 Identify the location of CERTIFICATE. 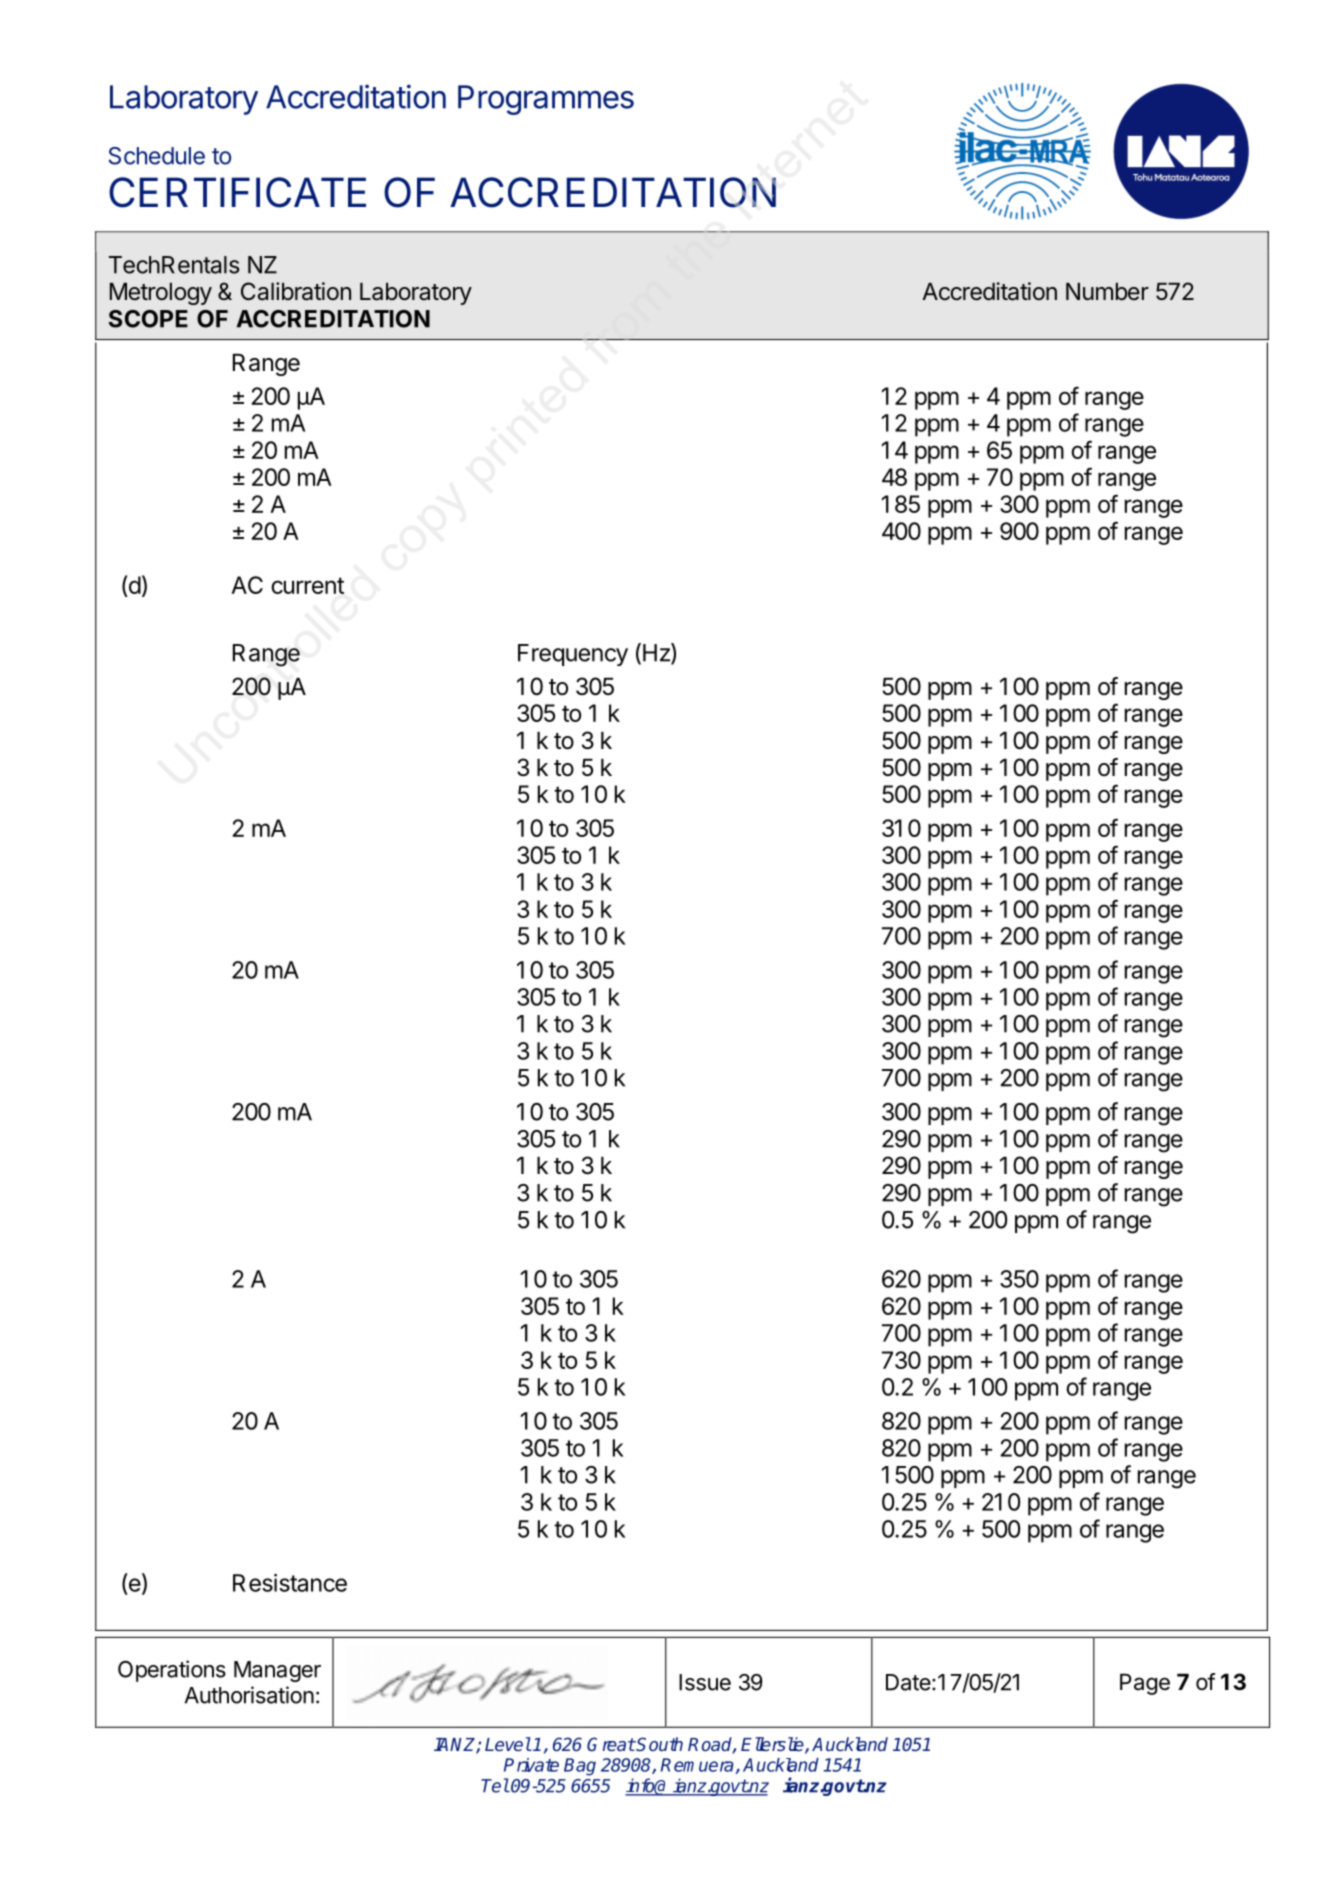
(237, 192).
